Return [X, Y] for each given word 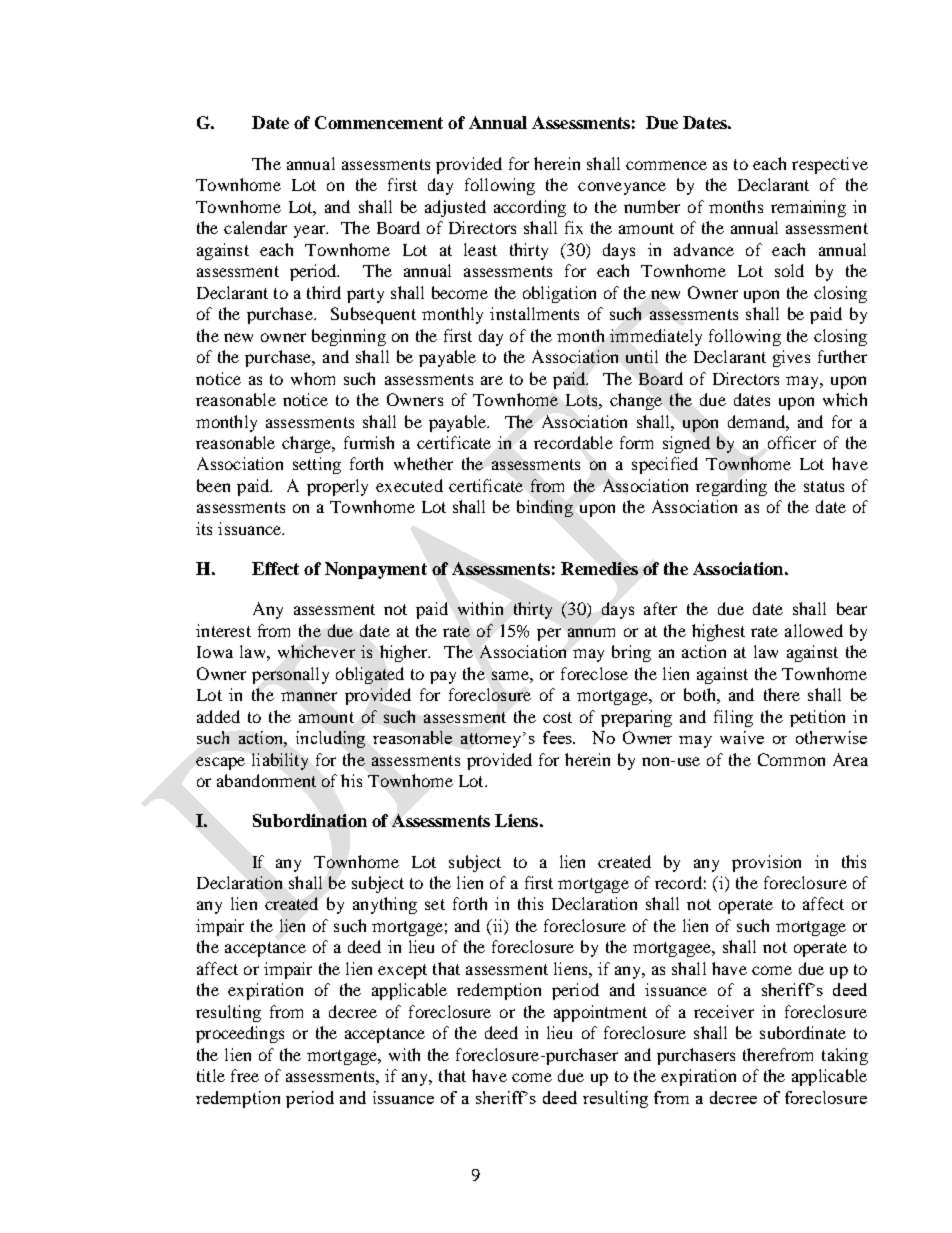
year [311, 231]
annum [591, 632]
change [636, 401]
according [530, 208]
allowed [814, 630]
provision [766, 863]
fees [558, 737]
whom [313, 378]
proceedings [240, 1034]
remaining [808, 208]
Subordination [310, 820]
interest [223, 630]
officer [792, 442]
